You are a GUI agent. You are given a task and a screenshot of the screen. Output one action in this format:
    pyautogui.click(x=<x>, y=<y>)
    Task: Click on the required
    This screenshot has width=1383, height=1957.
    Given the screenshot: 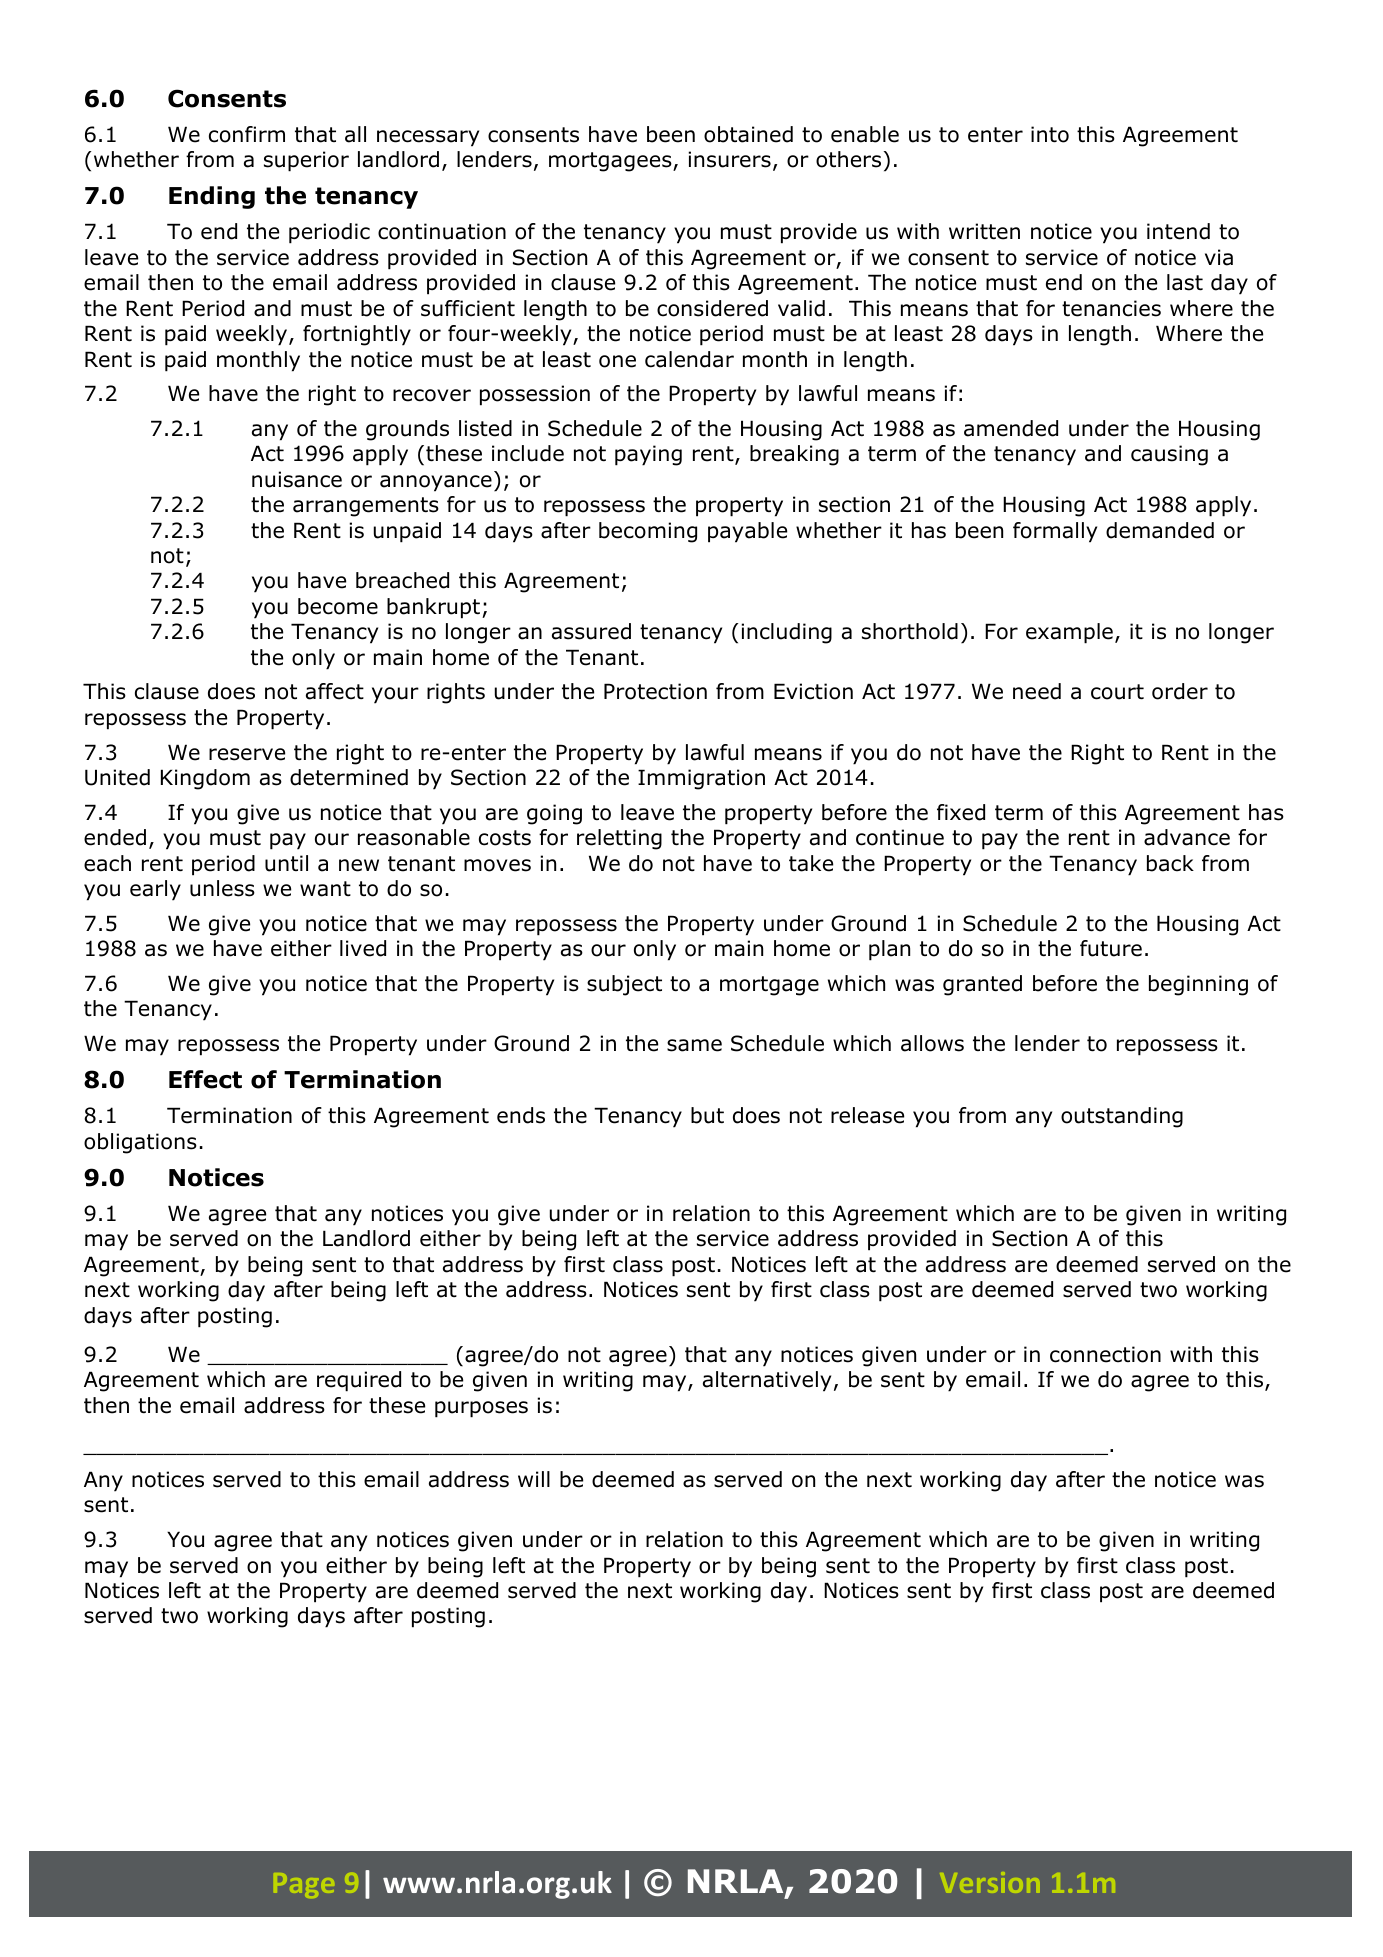 What is the action you would take?
    pyautogui.click(x=359, y=1381)
